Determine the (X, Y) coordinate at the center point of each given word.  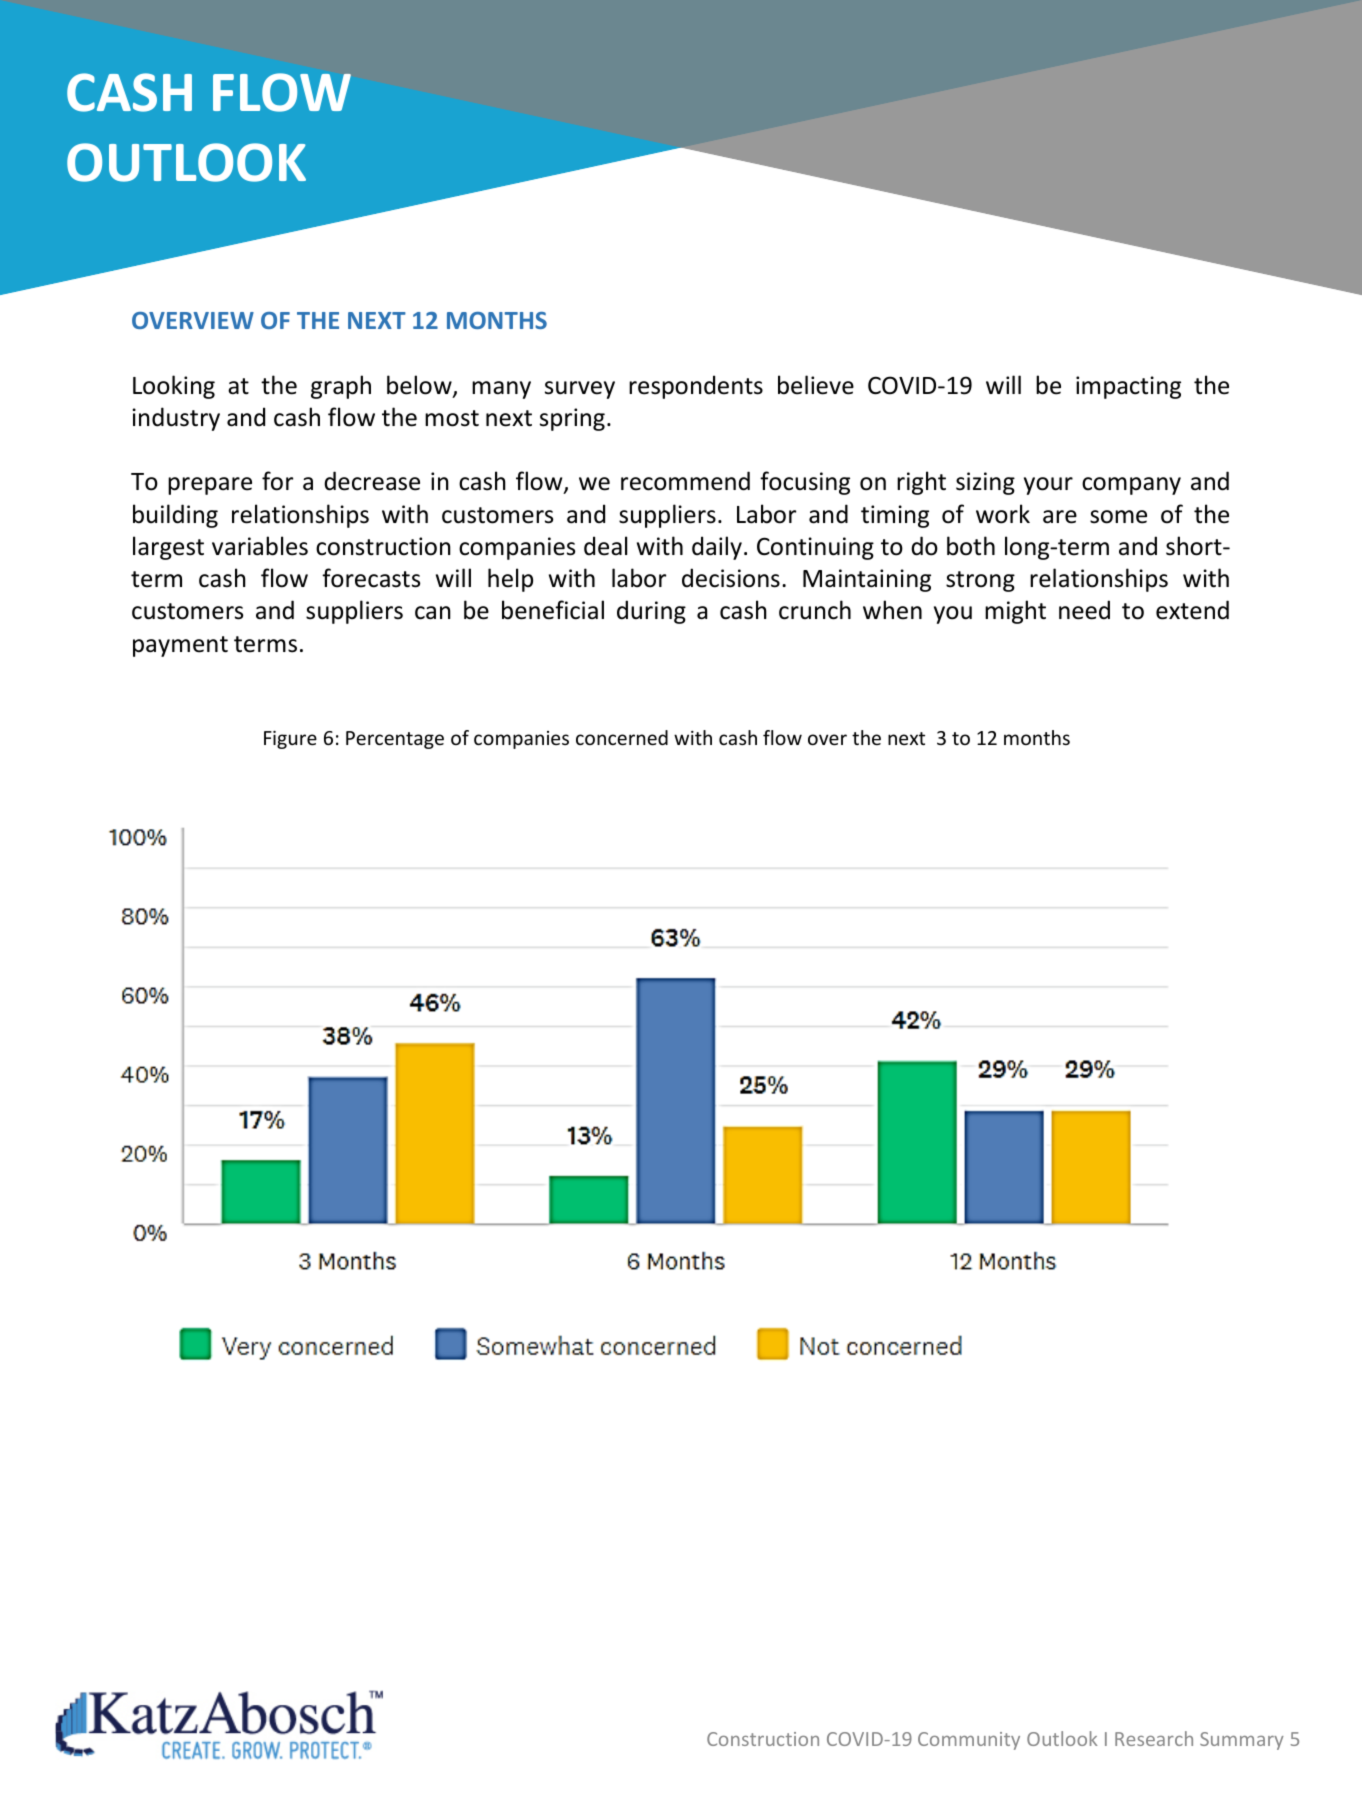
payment (180, 646)
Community (969, 1741)
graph (341, 387)
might (1015, 612)
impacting (1128, 387)
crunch (815, 610)
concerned (622, 737)
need (1084, 610)
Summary (1242, 1741)
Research (1154, 1738)
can (433, 613)
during (651, 612)
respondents (696, 387)
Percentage (395, 740)
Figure (290, 739)
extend (1192, 610)
